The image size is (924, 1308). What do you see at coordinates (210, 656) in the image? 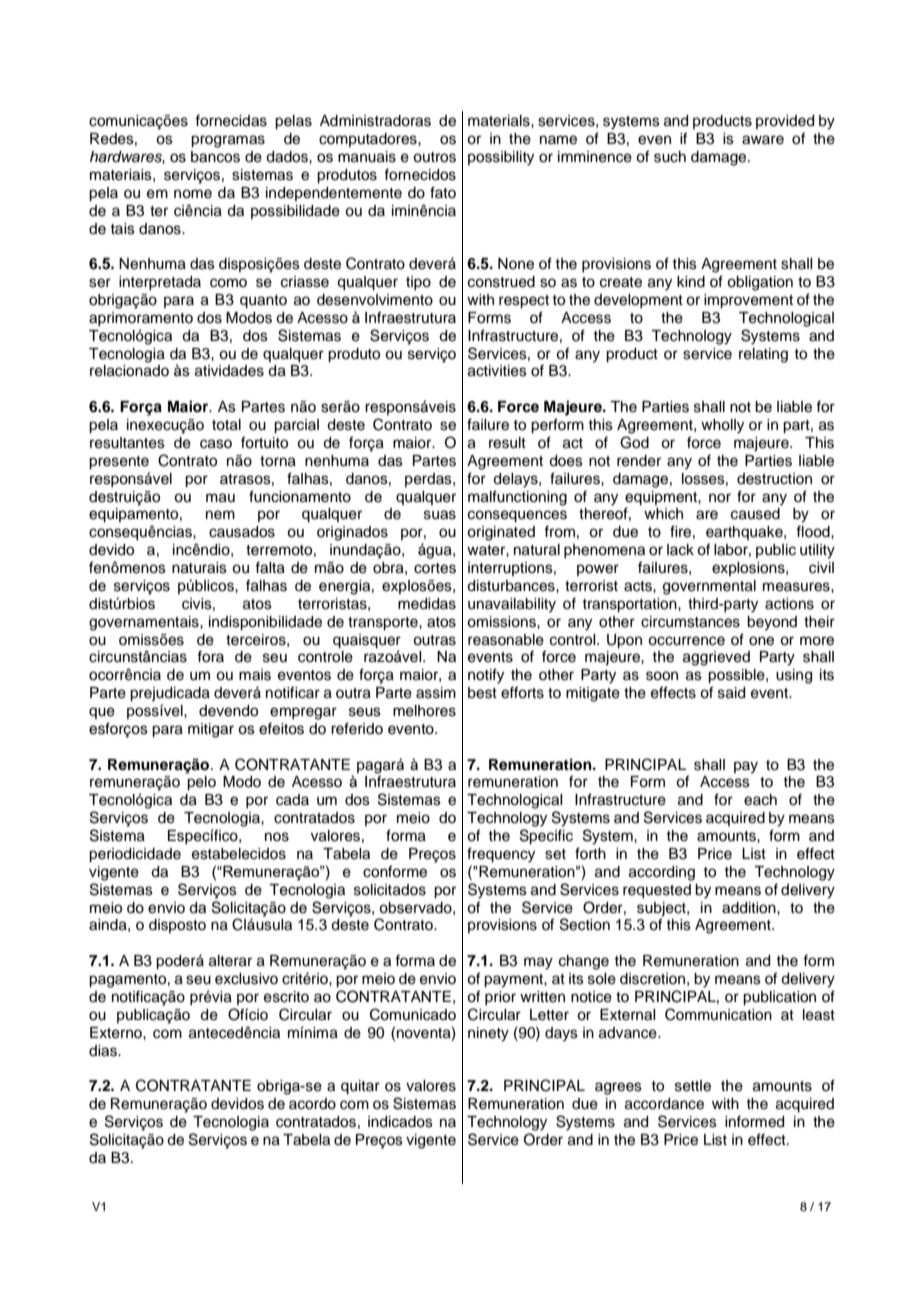
I see `fora` at bounding box center [210, 656].
